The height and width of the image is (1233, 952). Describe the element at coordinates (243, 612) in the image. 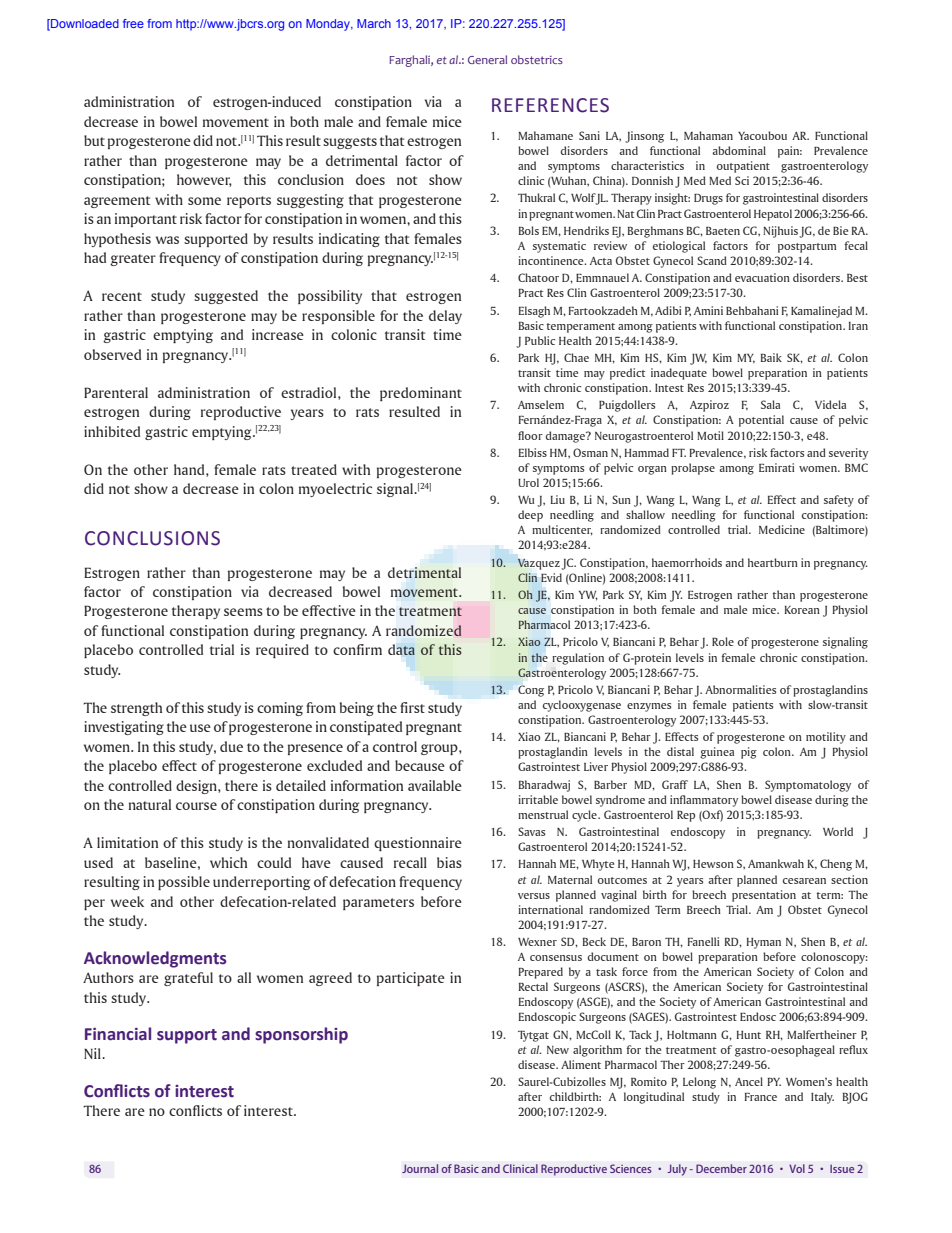

I see `seems` at that location.
